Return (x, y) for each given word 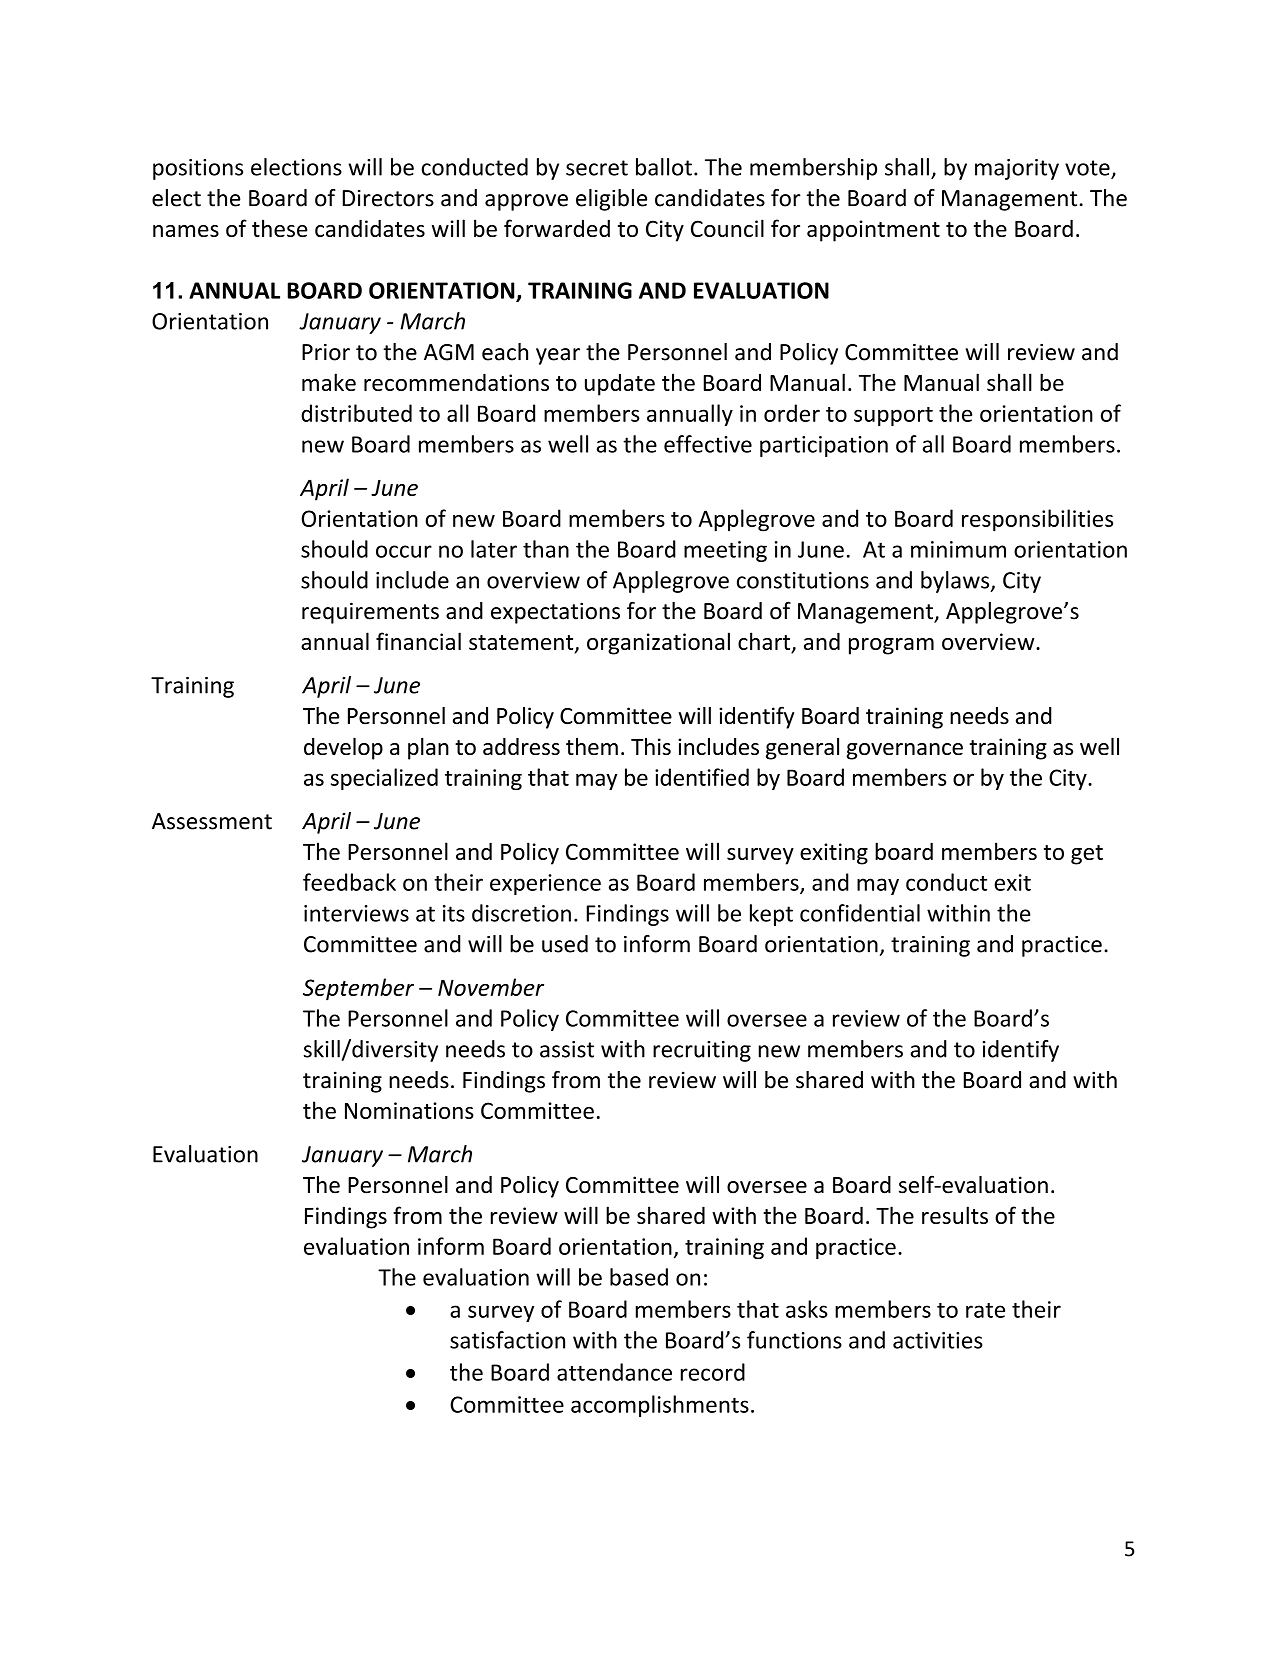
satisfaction (507, 1340)
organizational (658, 643)
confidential (860, 913)
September (358, 989)
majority (1017, 169)
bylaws (956, 582)
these (280, 228)
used (565, 944)
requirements (370, 613)
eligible (611, 200)
